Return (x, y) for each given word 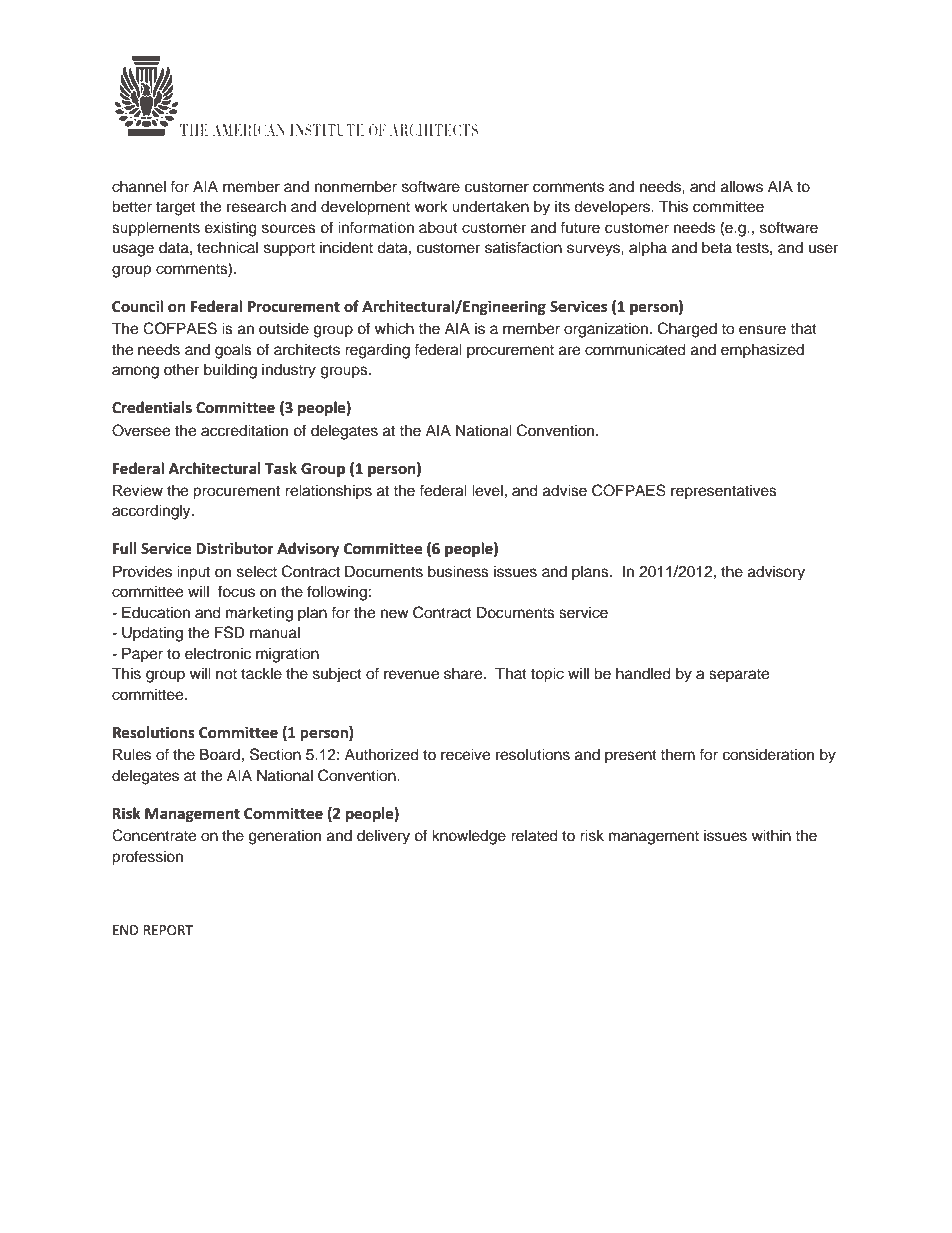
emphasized (762, 350)
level (487, 490)
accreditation (244, 430)
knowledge (469, 837)
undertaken (490, 207)
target (176, 209)
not (226, 674)
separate (739, 676)
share (464, 673)
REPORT (168, 930)
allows (742, 186)
